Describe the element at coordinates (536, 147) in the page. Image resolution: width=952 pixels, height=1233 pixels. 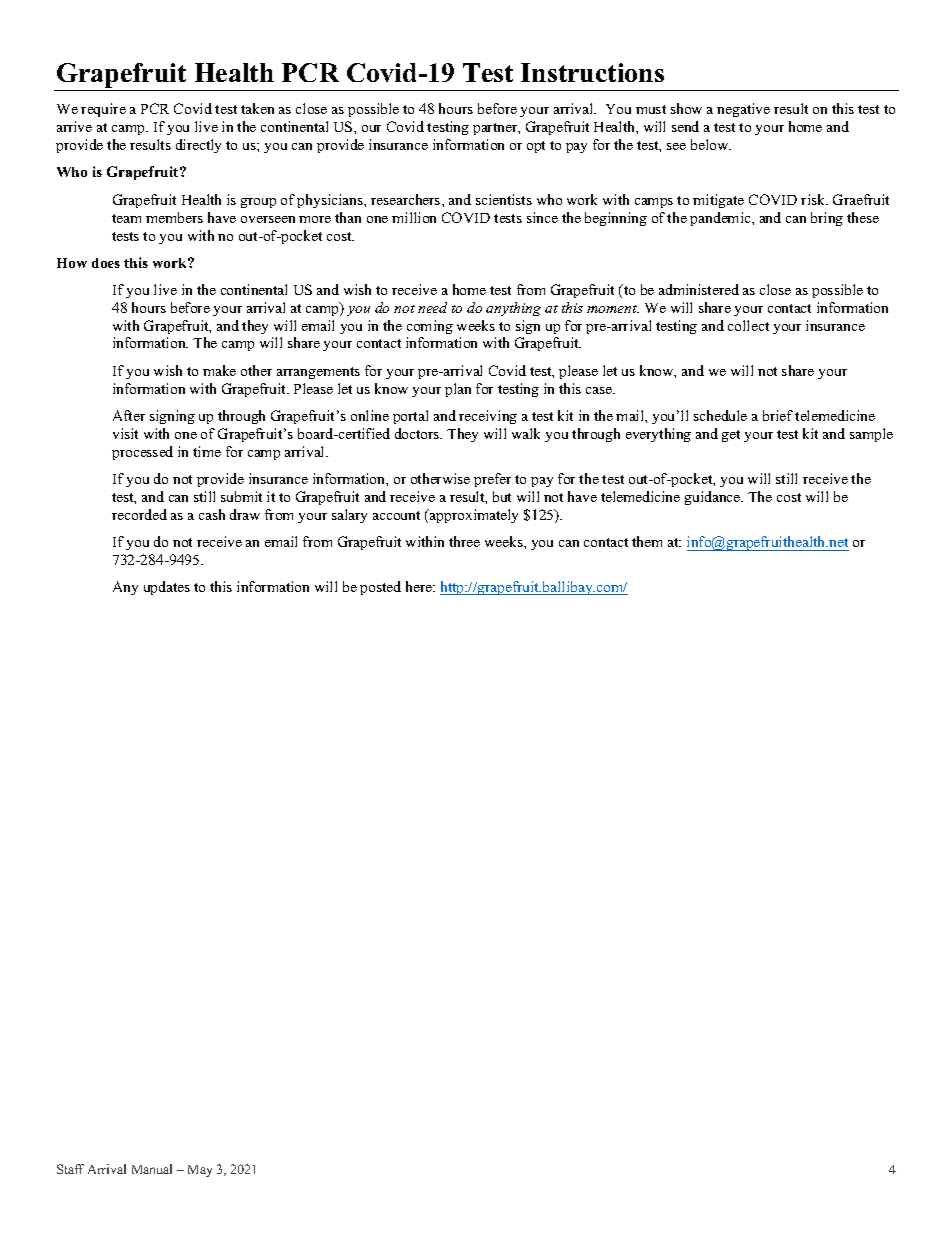
I see `opt` at that location.
